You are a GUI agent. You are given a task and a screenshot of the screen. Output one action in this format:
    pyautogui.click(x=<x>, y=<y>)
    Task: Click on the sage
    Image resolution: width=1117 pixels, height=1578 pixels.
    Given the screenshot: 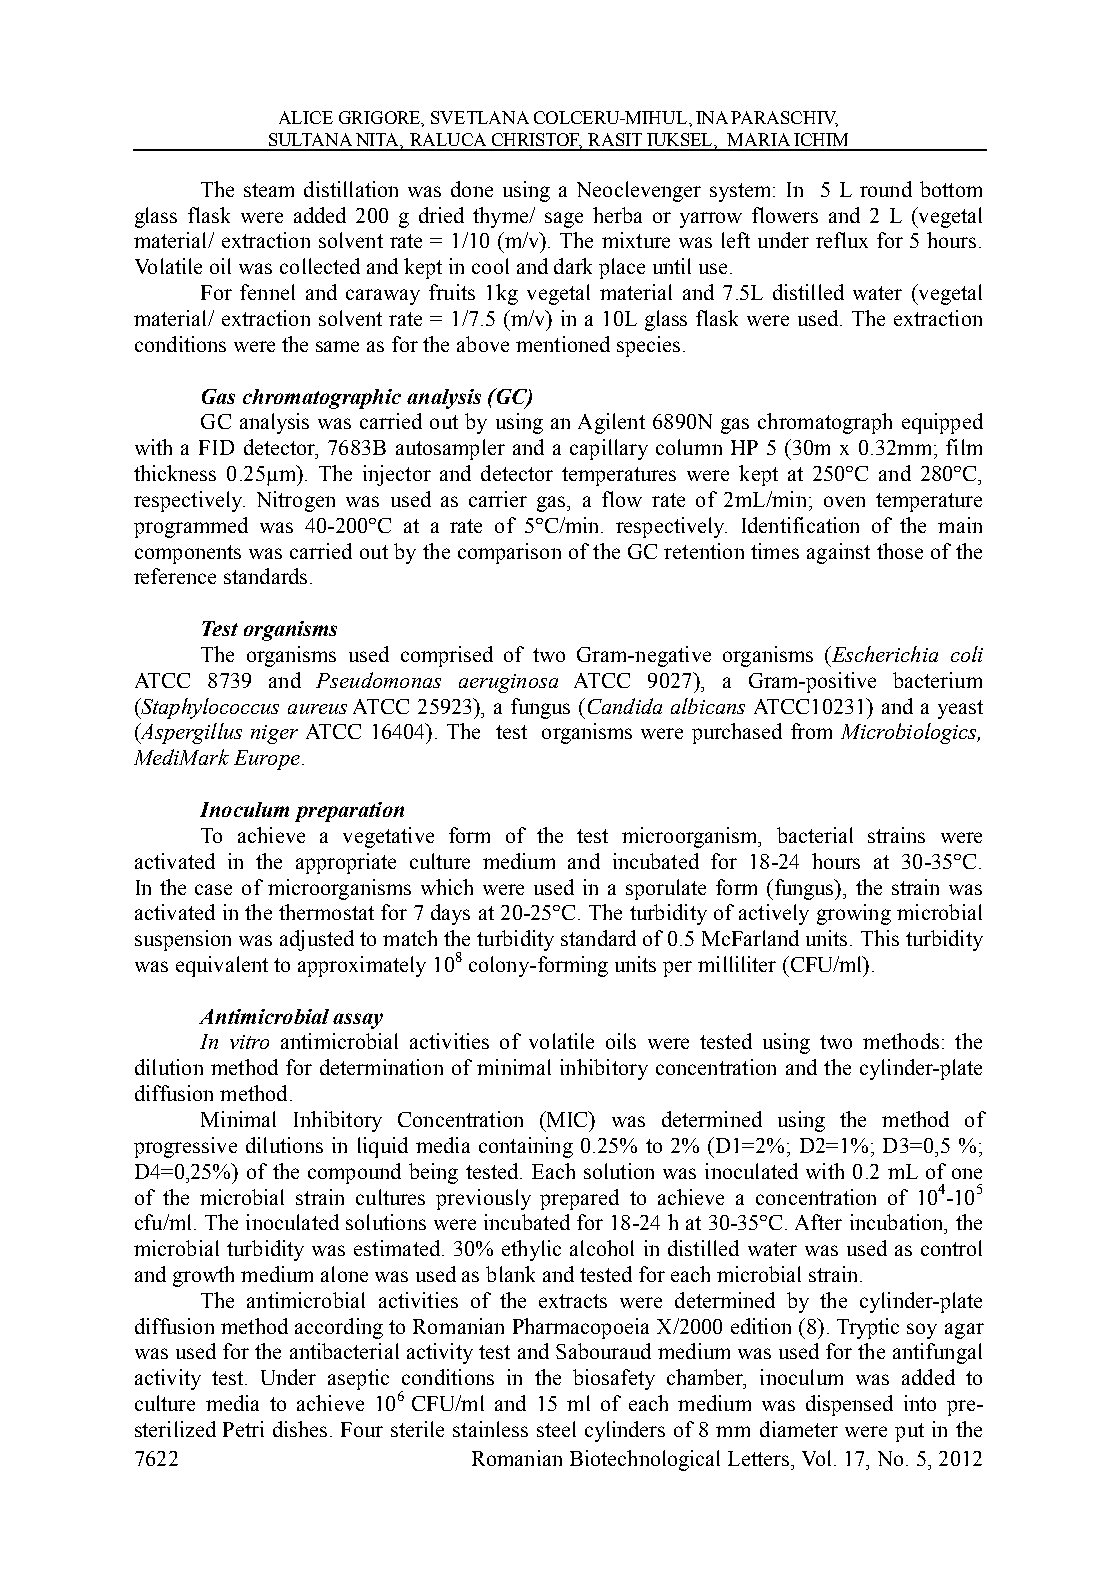 What is the action you would take?
    pyautogui.click(x=564, y=220)
